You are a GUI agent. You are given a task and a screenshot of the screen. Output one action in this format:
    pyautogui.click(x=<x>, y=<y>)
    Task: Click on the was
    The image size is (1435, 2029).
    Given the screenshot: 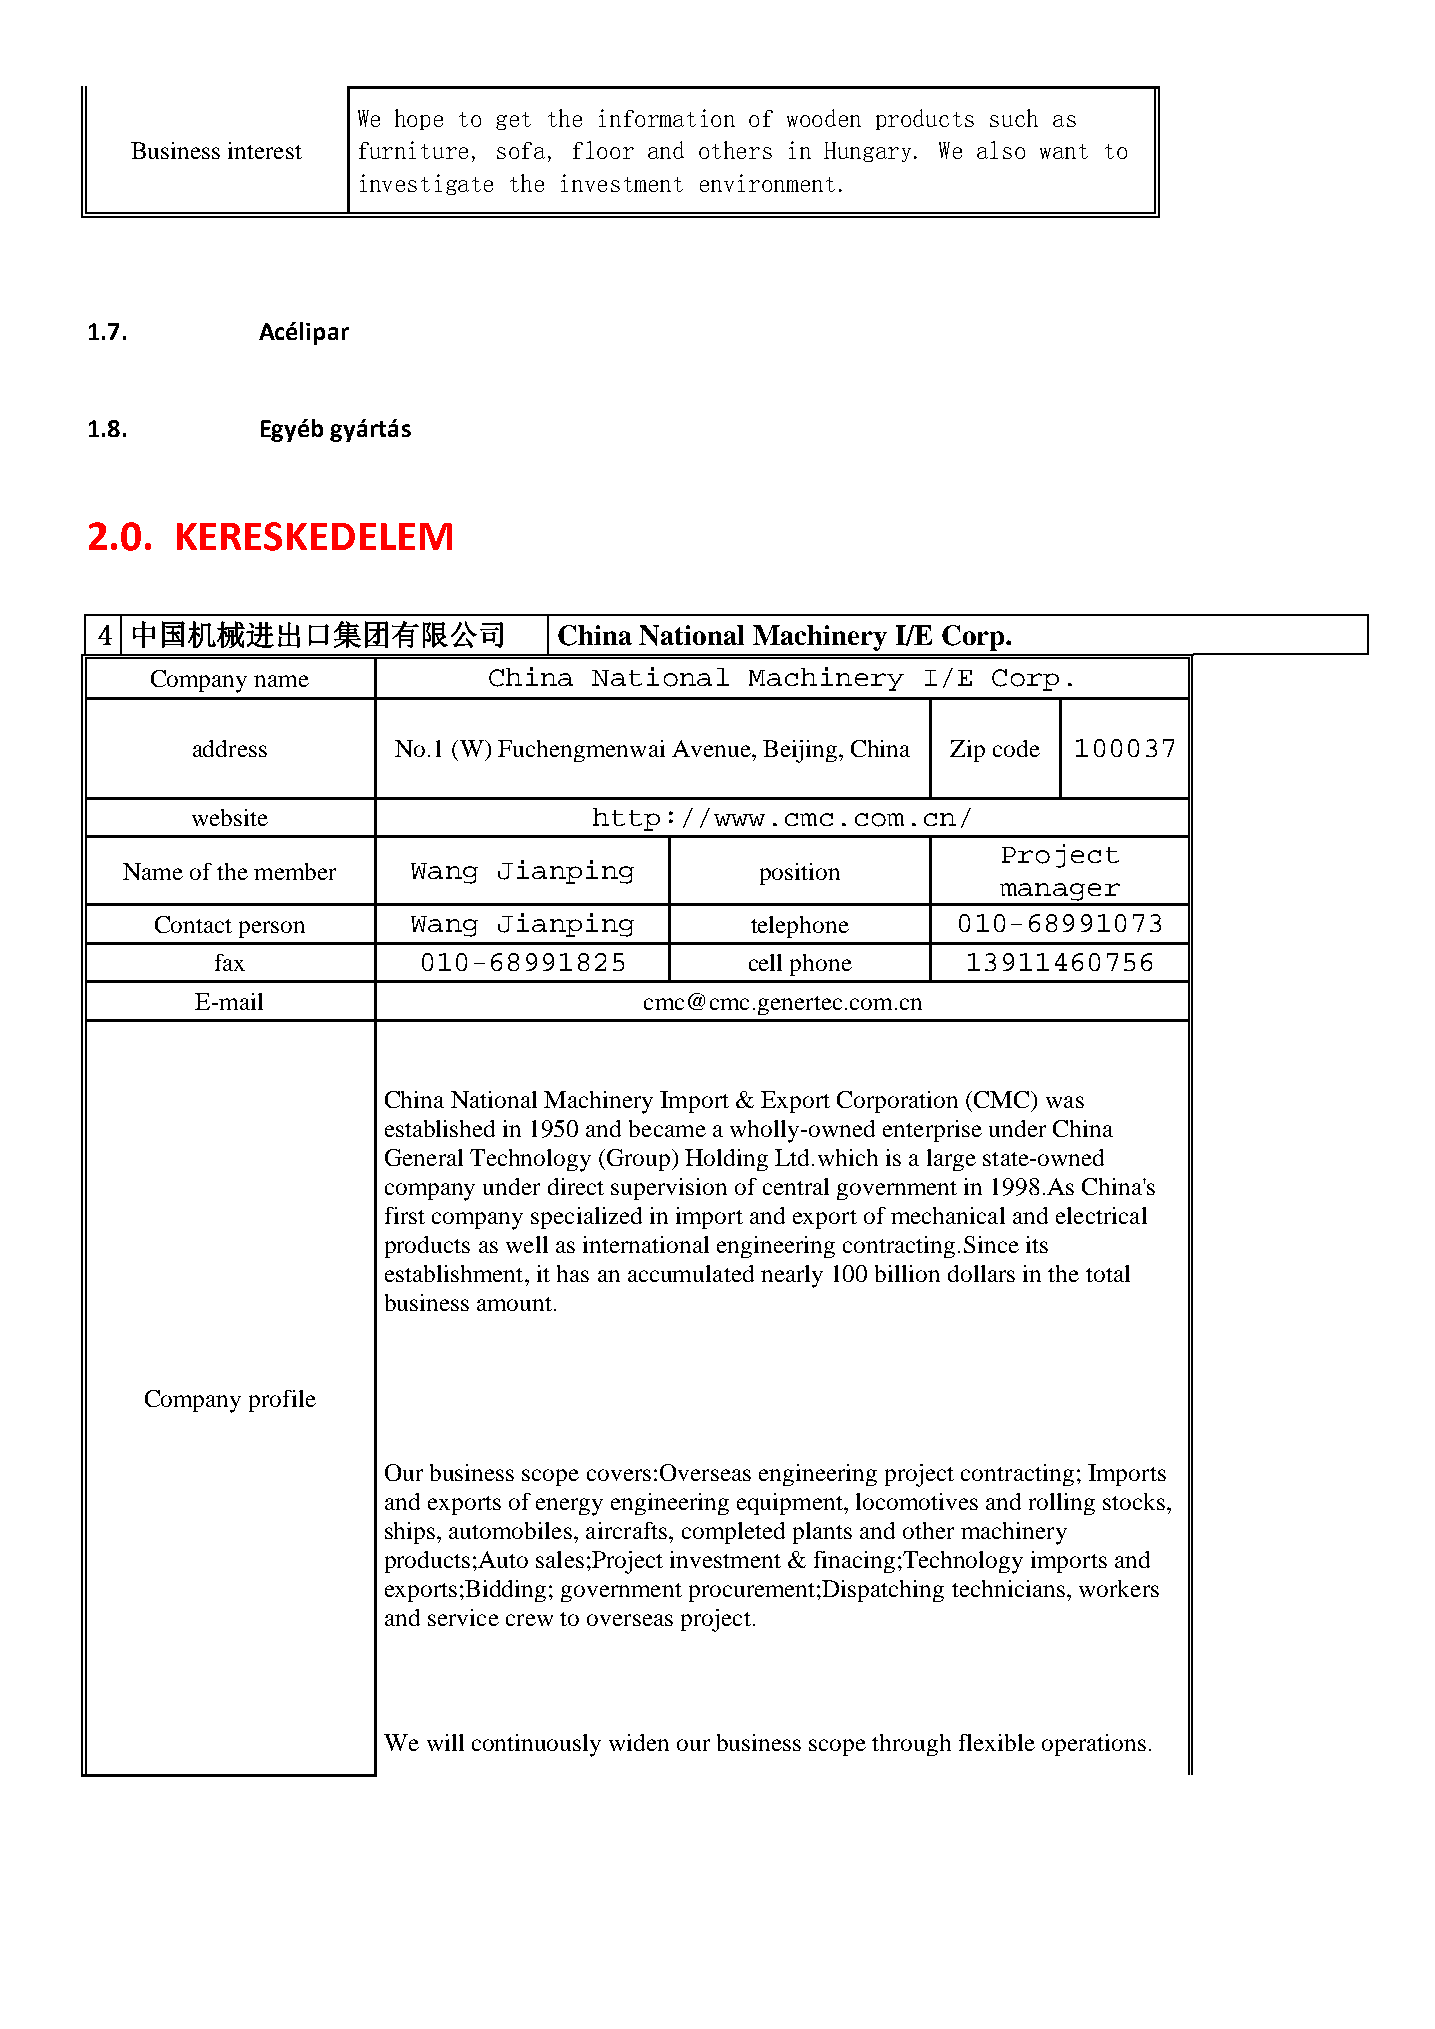 What is the action you would take?
    pyautogui.click(x=1065, y=1102)
